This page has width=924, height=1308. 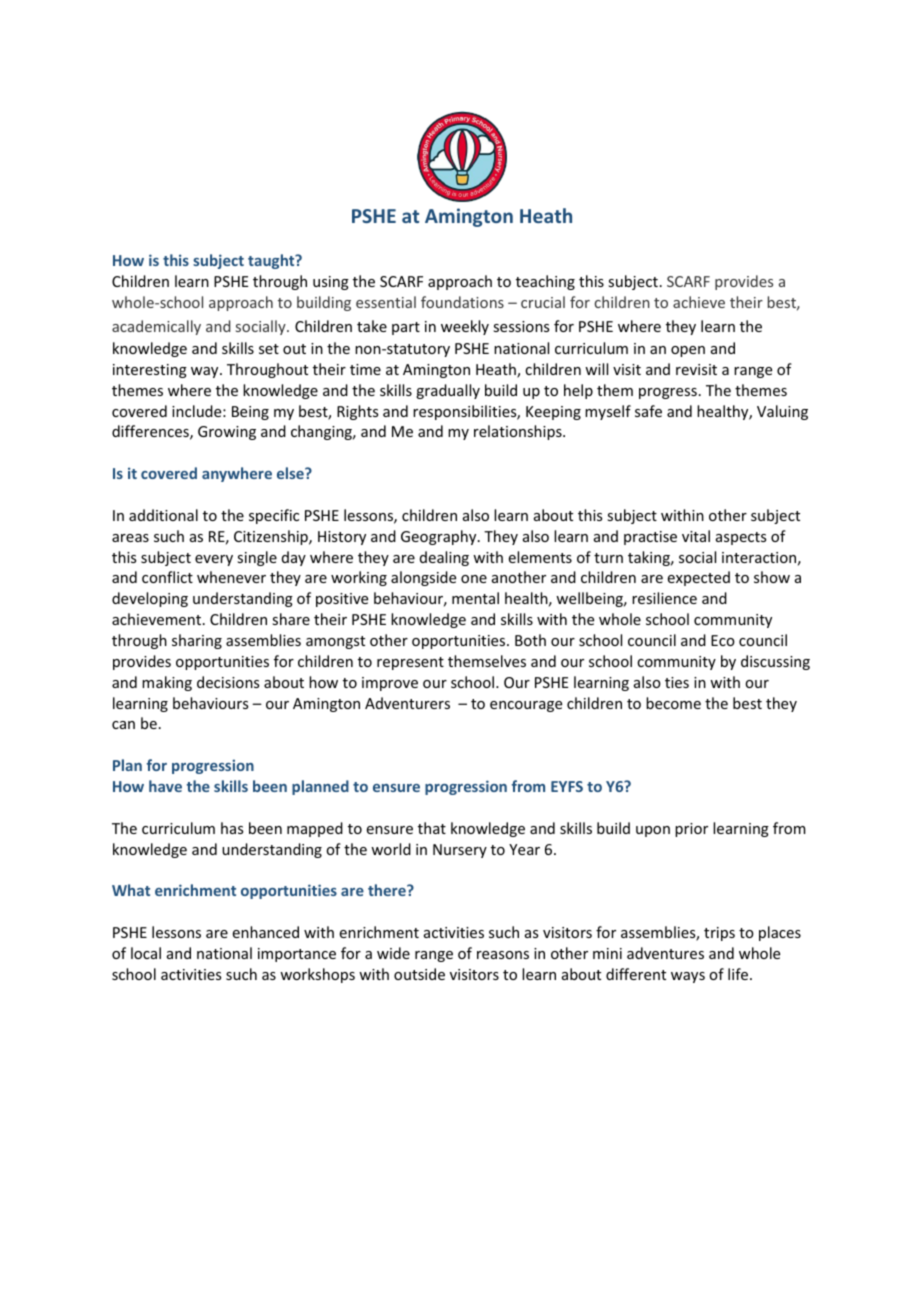 I want to click on taught, so click(x=272, y=261).
